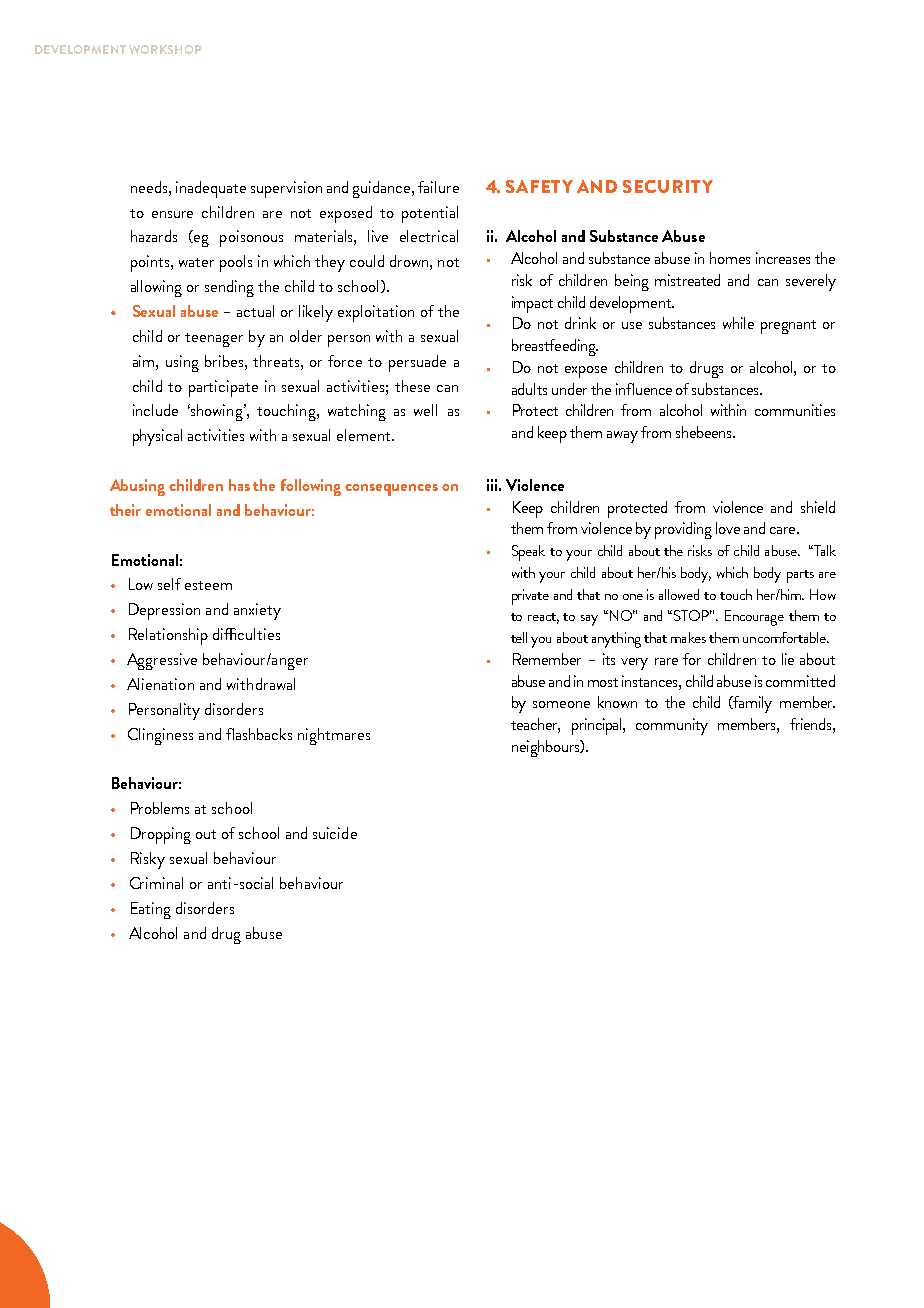 The image size is (924, 1308). I want to click on Depression, so click(164, 611).
